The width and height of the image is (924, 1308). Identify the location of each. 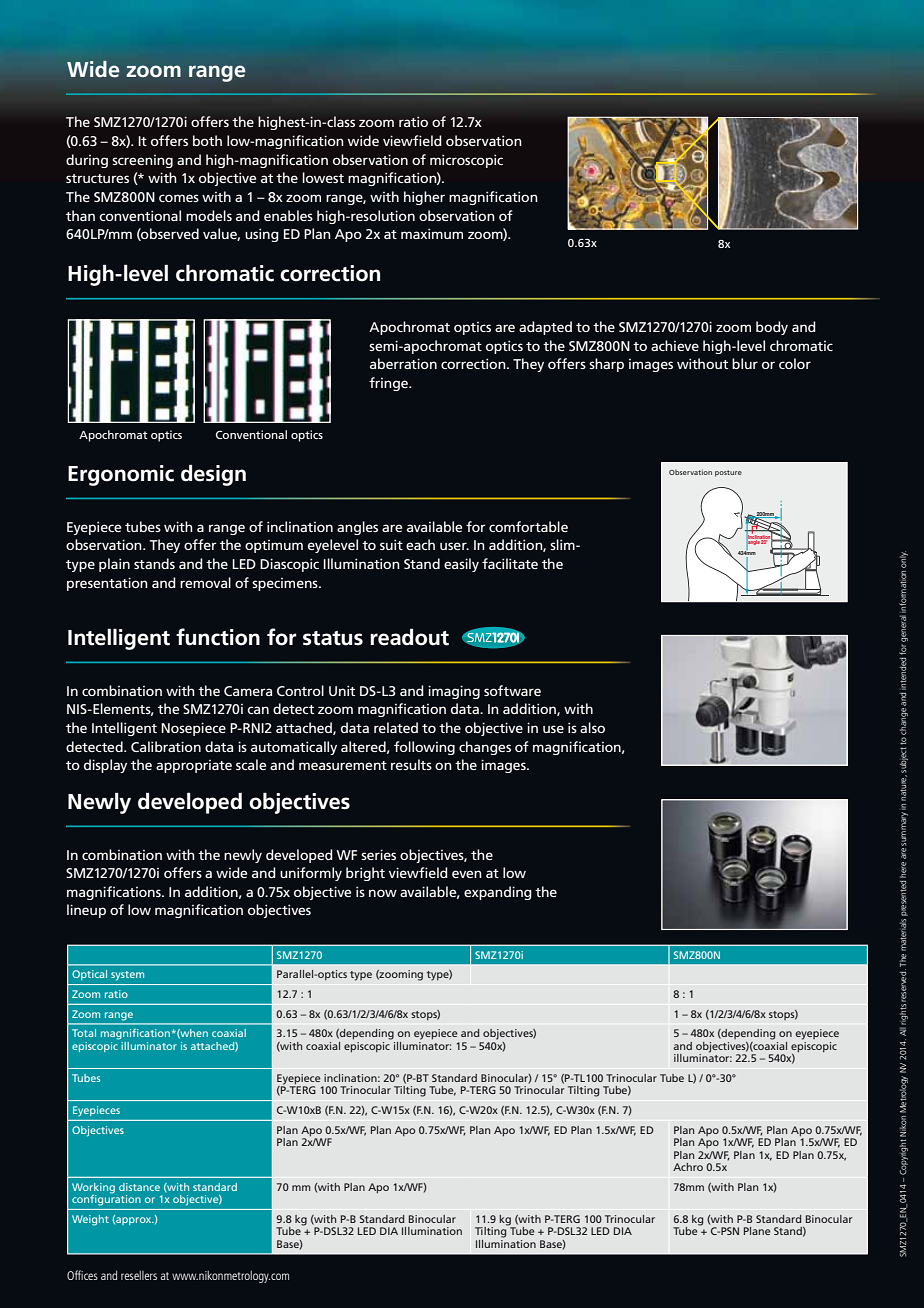
(420, 544).
